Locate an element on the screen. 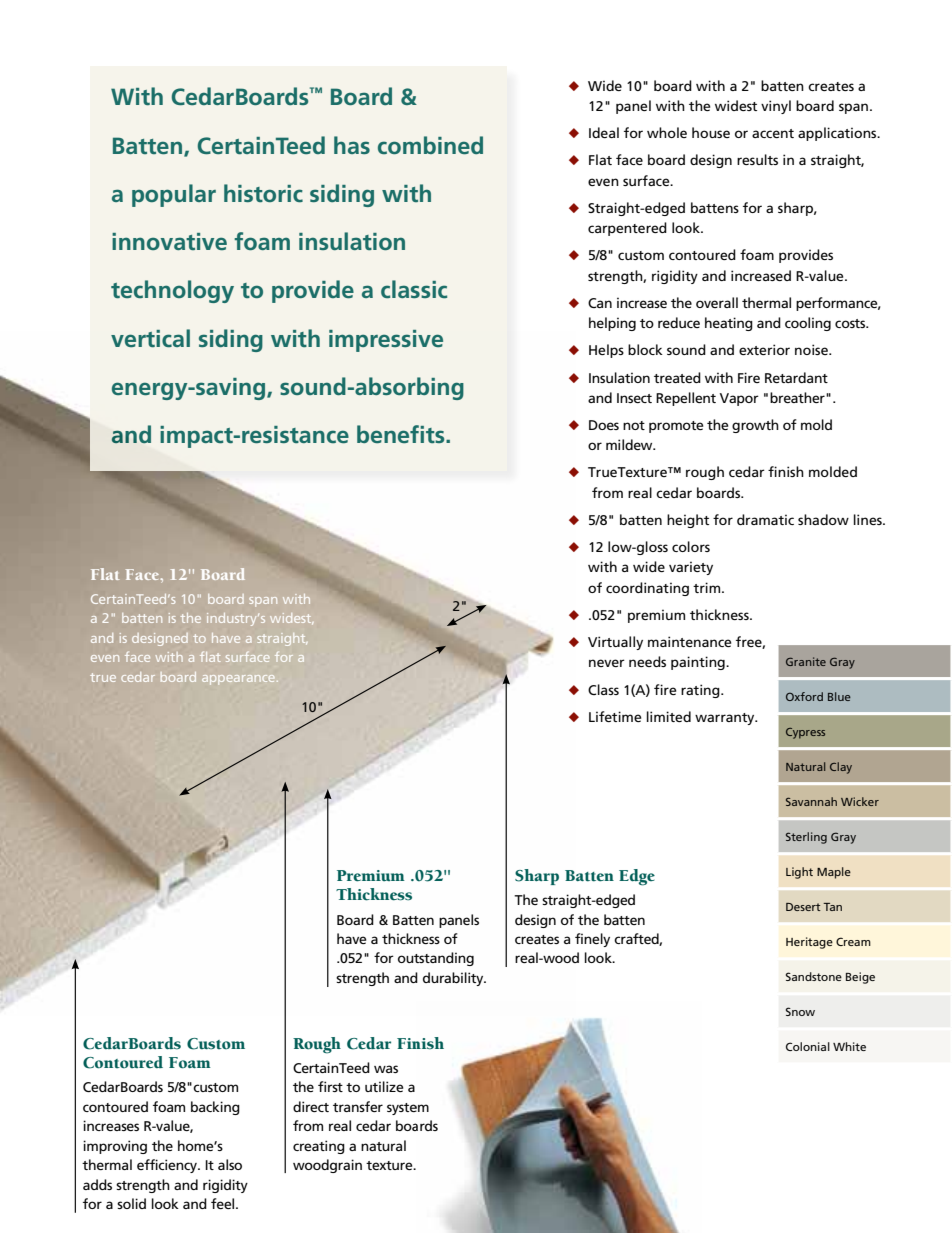 Image resolution: width=952 pixels, height=1233 pixels. Oxford is located at coordinates (804, 696).
